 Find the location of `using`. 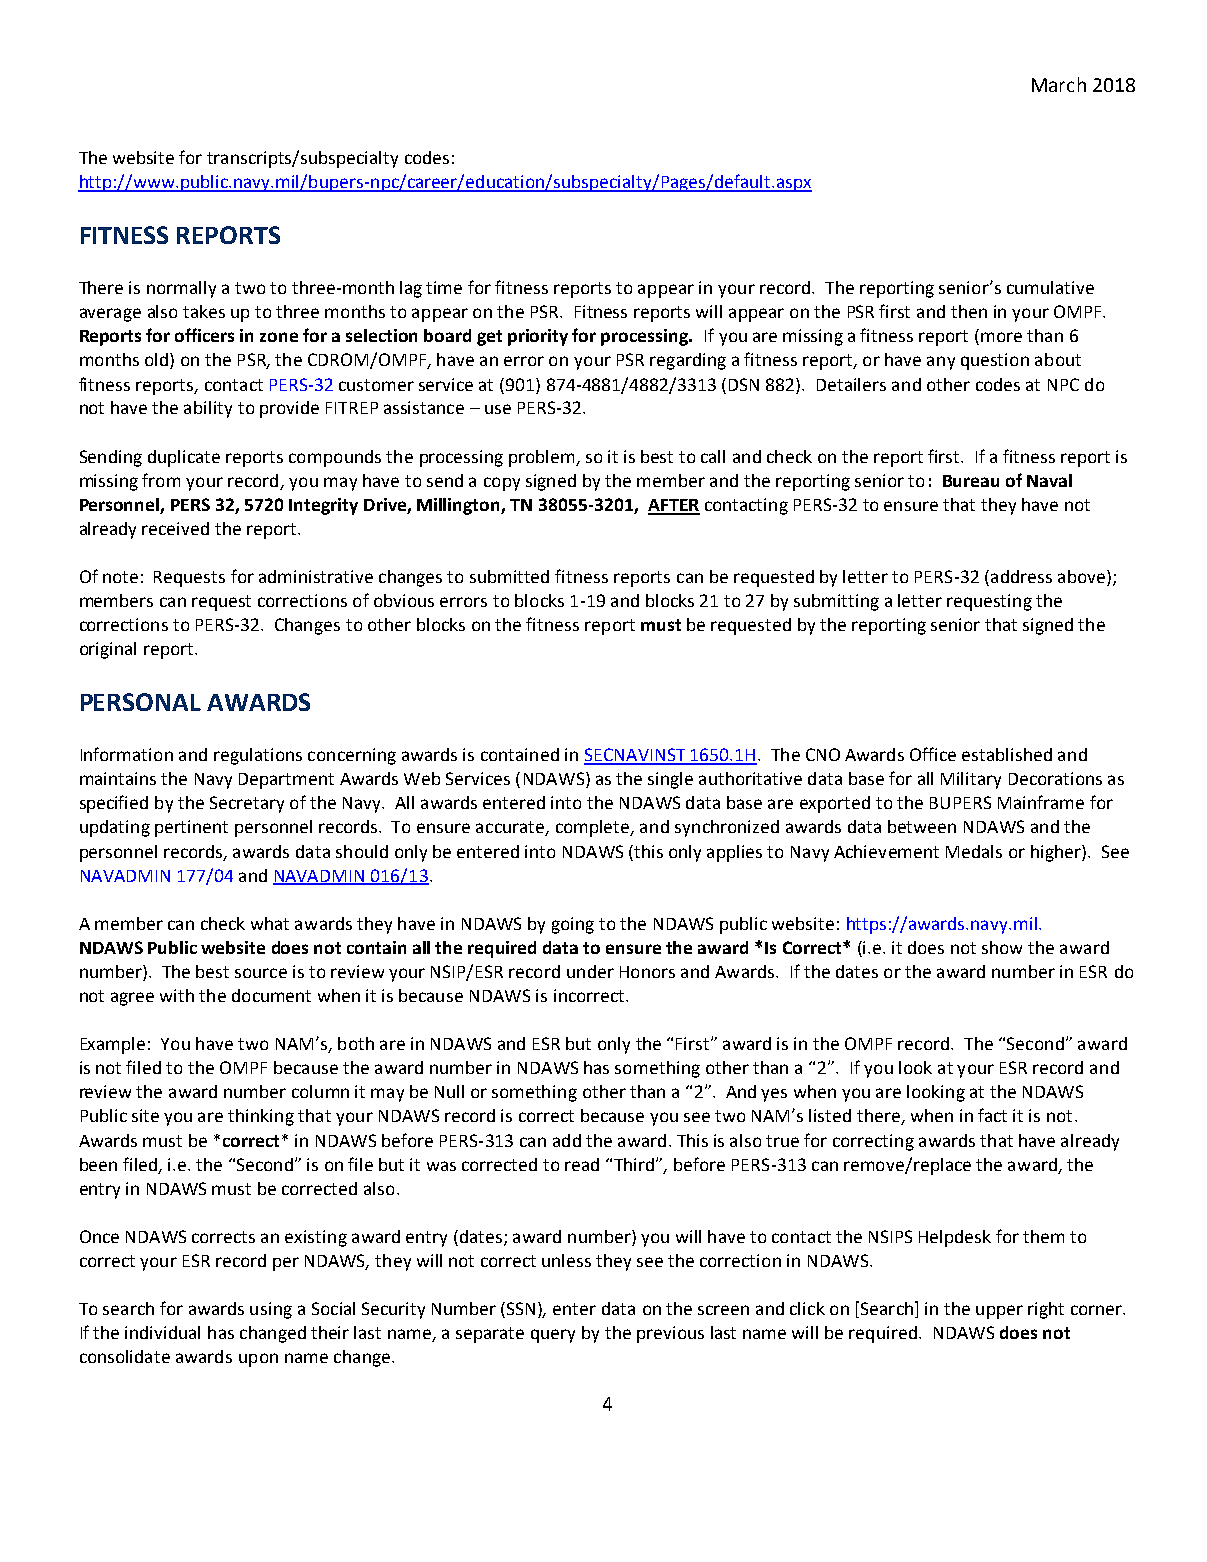

using is located at coordinates (271, 1310).
